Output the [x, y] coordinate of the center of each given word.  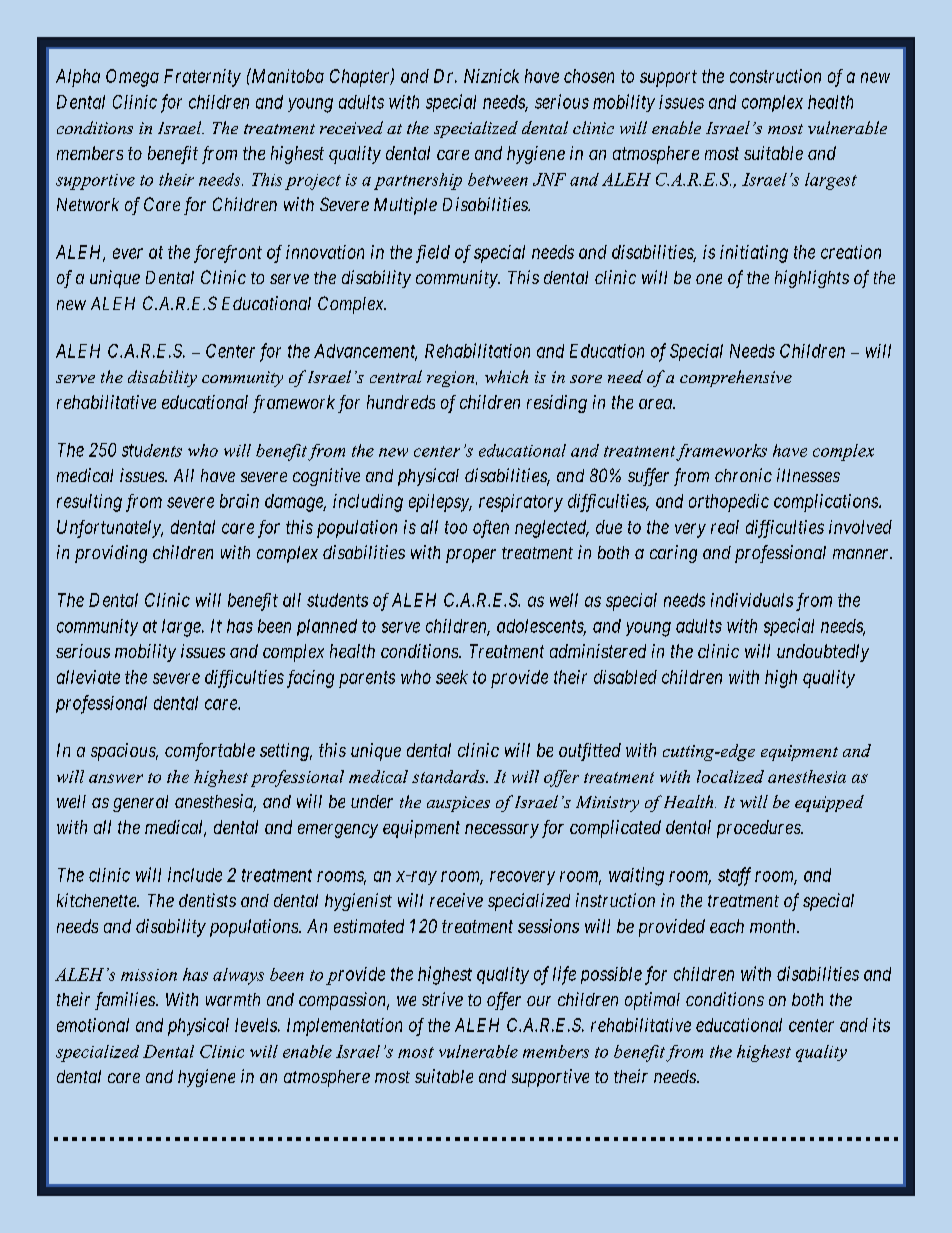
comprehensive [736, 378]
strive [442, 999]
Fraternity [202, 78]
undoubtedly [823, 653]
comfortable [210, 752]
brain [239, 501]
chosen [589, 76]
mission [149, 975]
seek [452, 677]
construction [775, 76]
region [452, 379]
